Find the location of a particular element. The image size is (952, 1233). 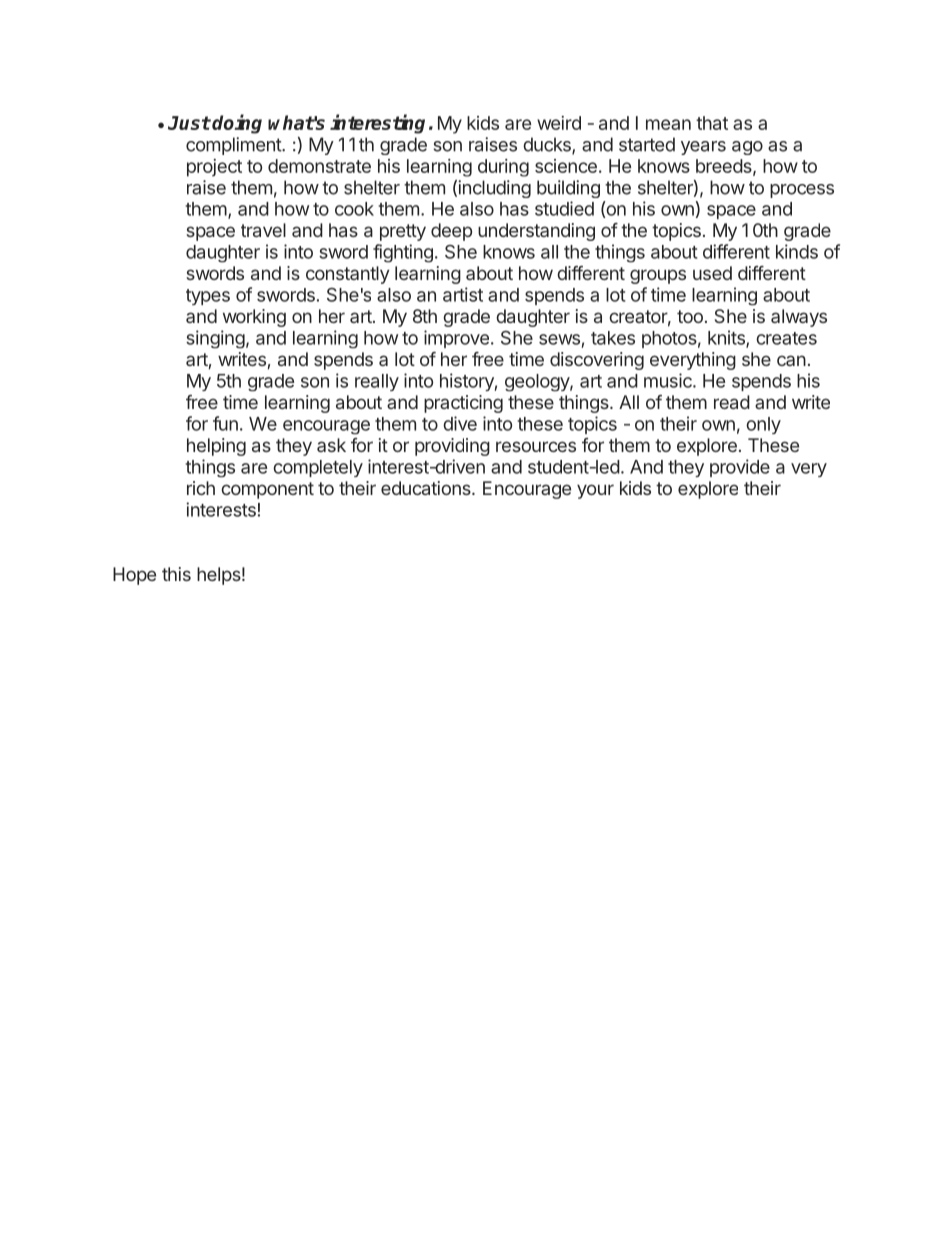

educations is located at coordinates (427, 488).
